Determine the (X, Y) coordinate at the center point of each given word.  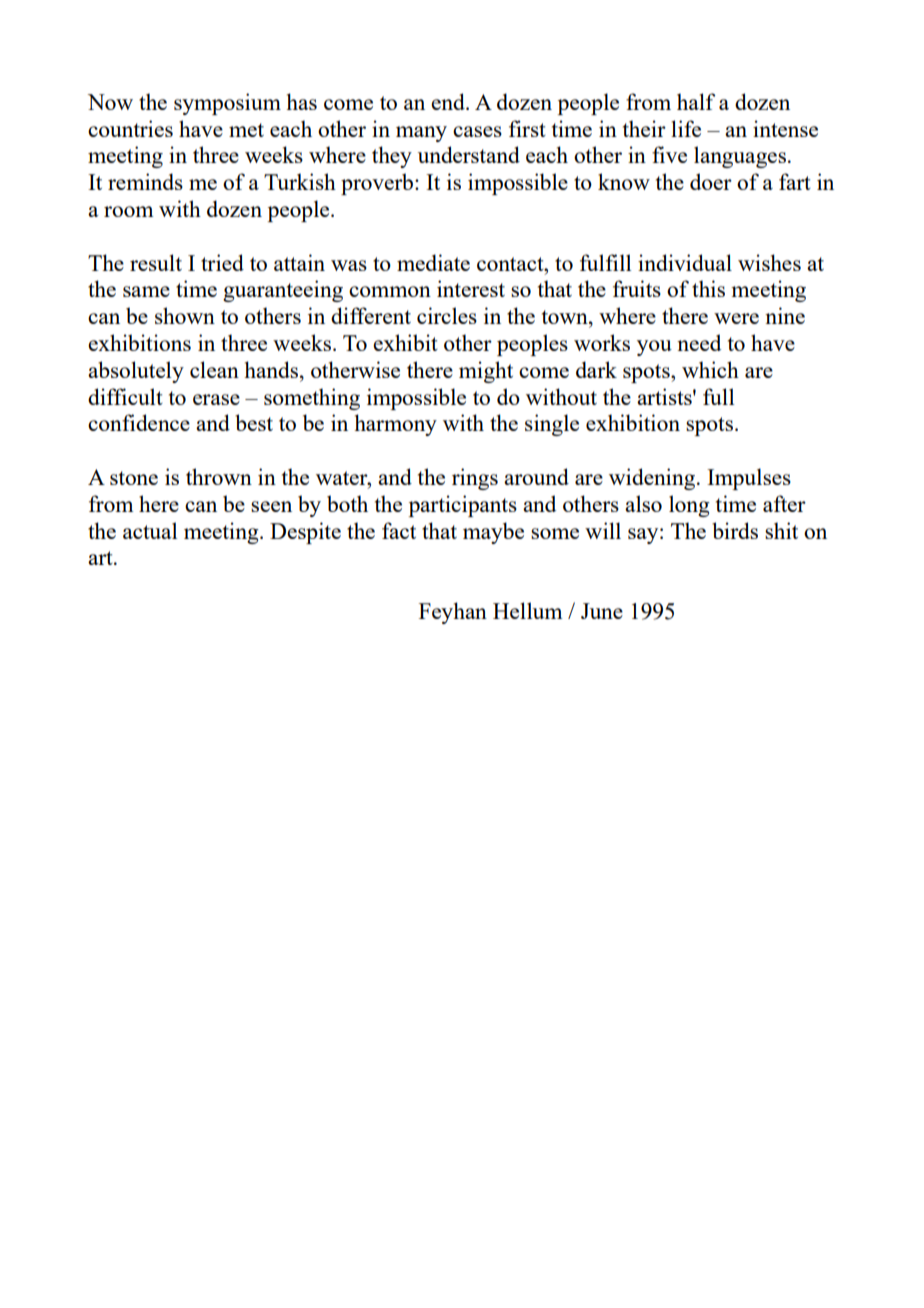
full (718, 396)
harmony (395, 425)
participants (463, 506)
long (689, 506)
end (449, 101)
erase (216, 399)
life (686, 128)
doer (711, 181)
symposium (227, 104)
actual (150, 530)
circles (447, 315)
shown (185, 315)
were (736, 318)
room (129, 211)
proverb (378, 184)
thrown (219, 476)
